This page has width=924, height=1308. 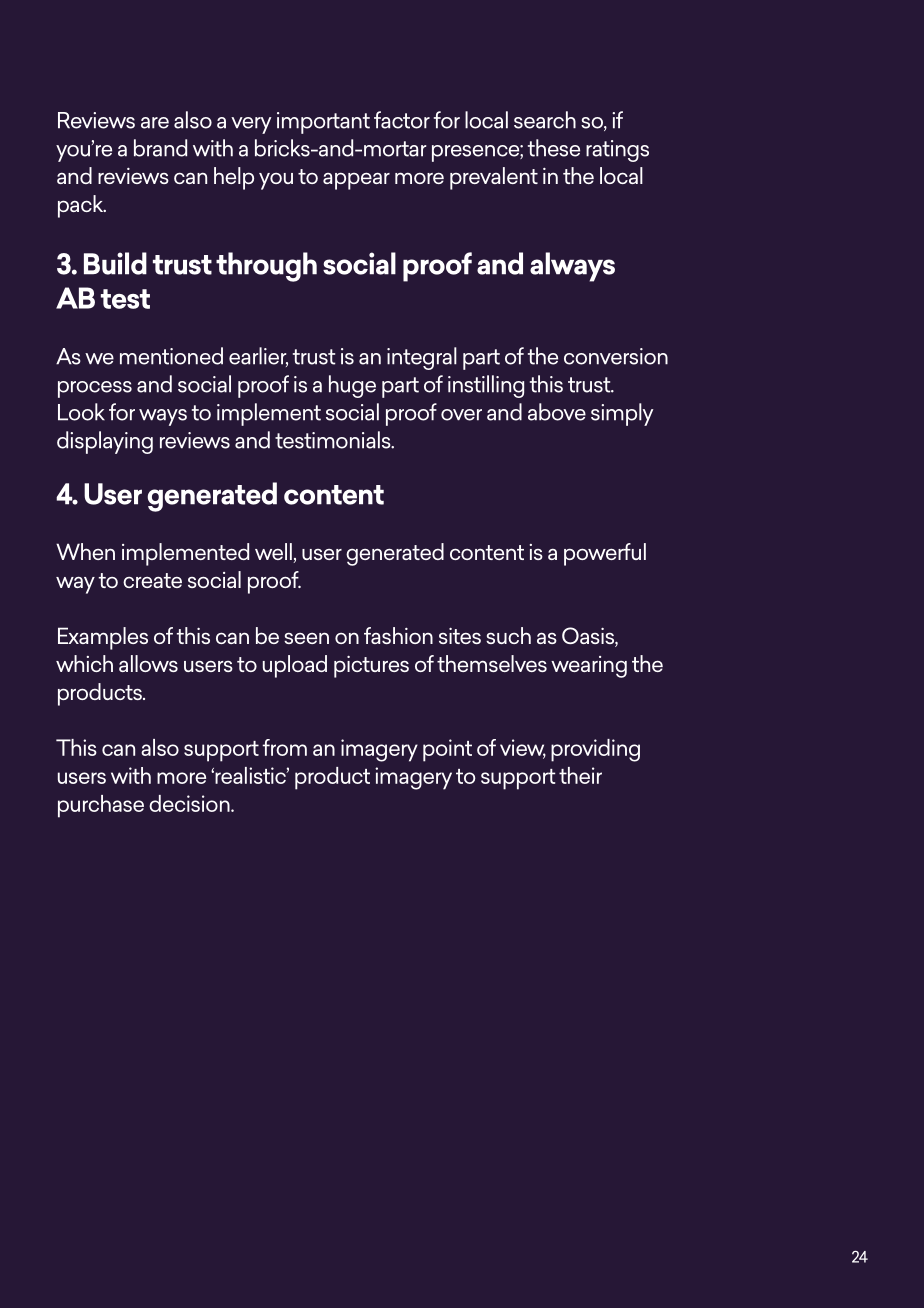 I want to click on above, so click(x=557, y=412).
